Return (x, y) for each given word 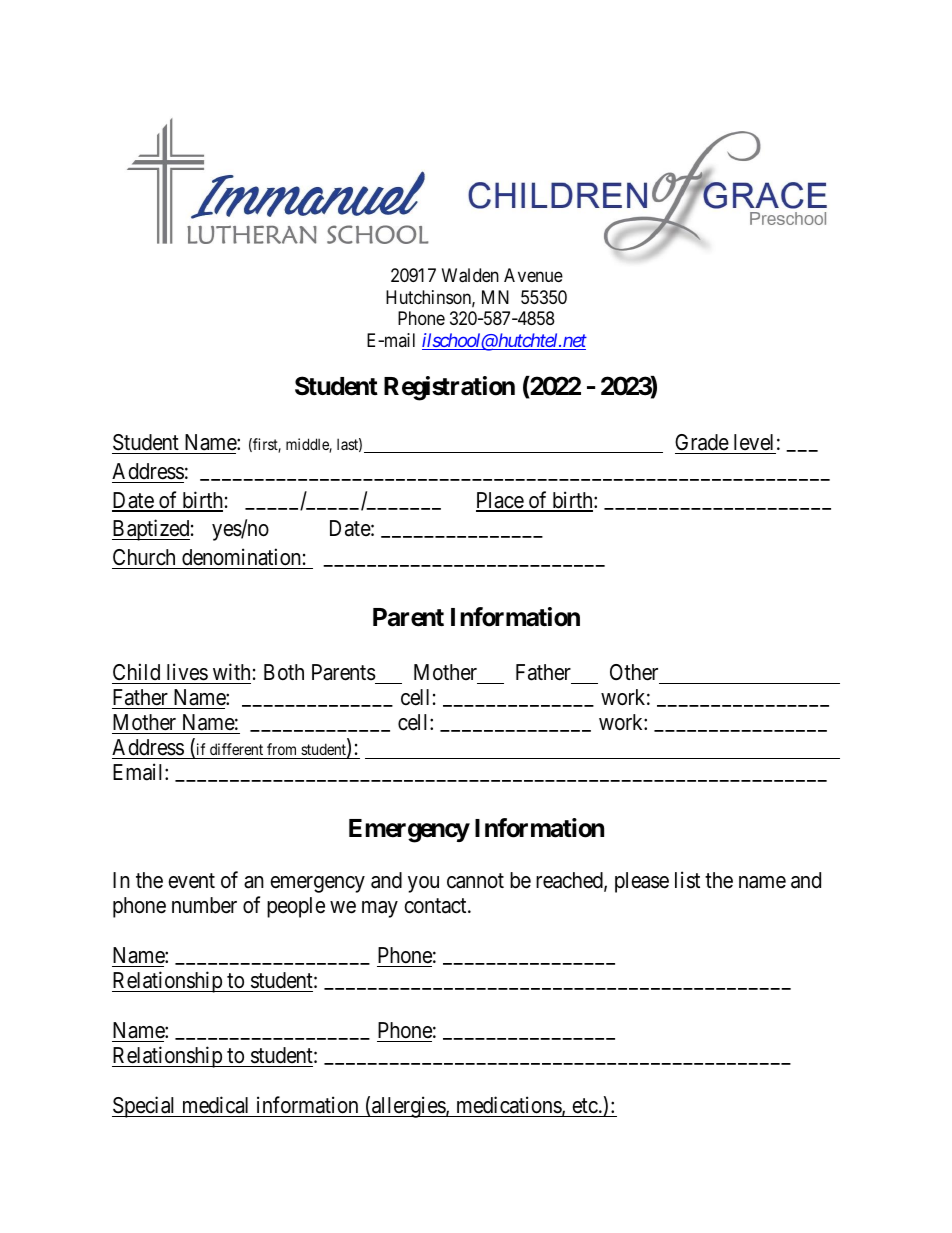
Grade (702, 442)
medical (215, 1105)
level (753, 442)
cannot (475, 881)
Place (500, 501)
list (687, 880)
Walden (470, 275)
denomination (241, 557)
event (191, 881)
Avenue (533, 275)
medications (510, 1106)
